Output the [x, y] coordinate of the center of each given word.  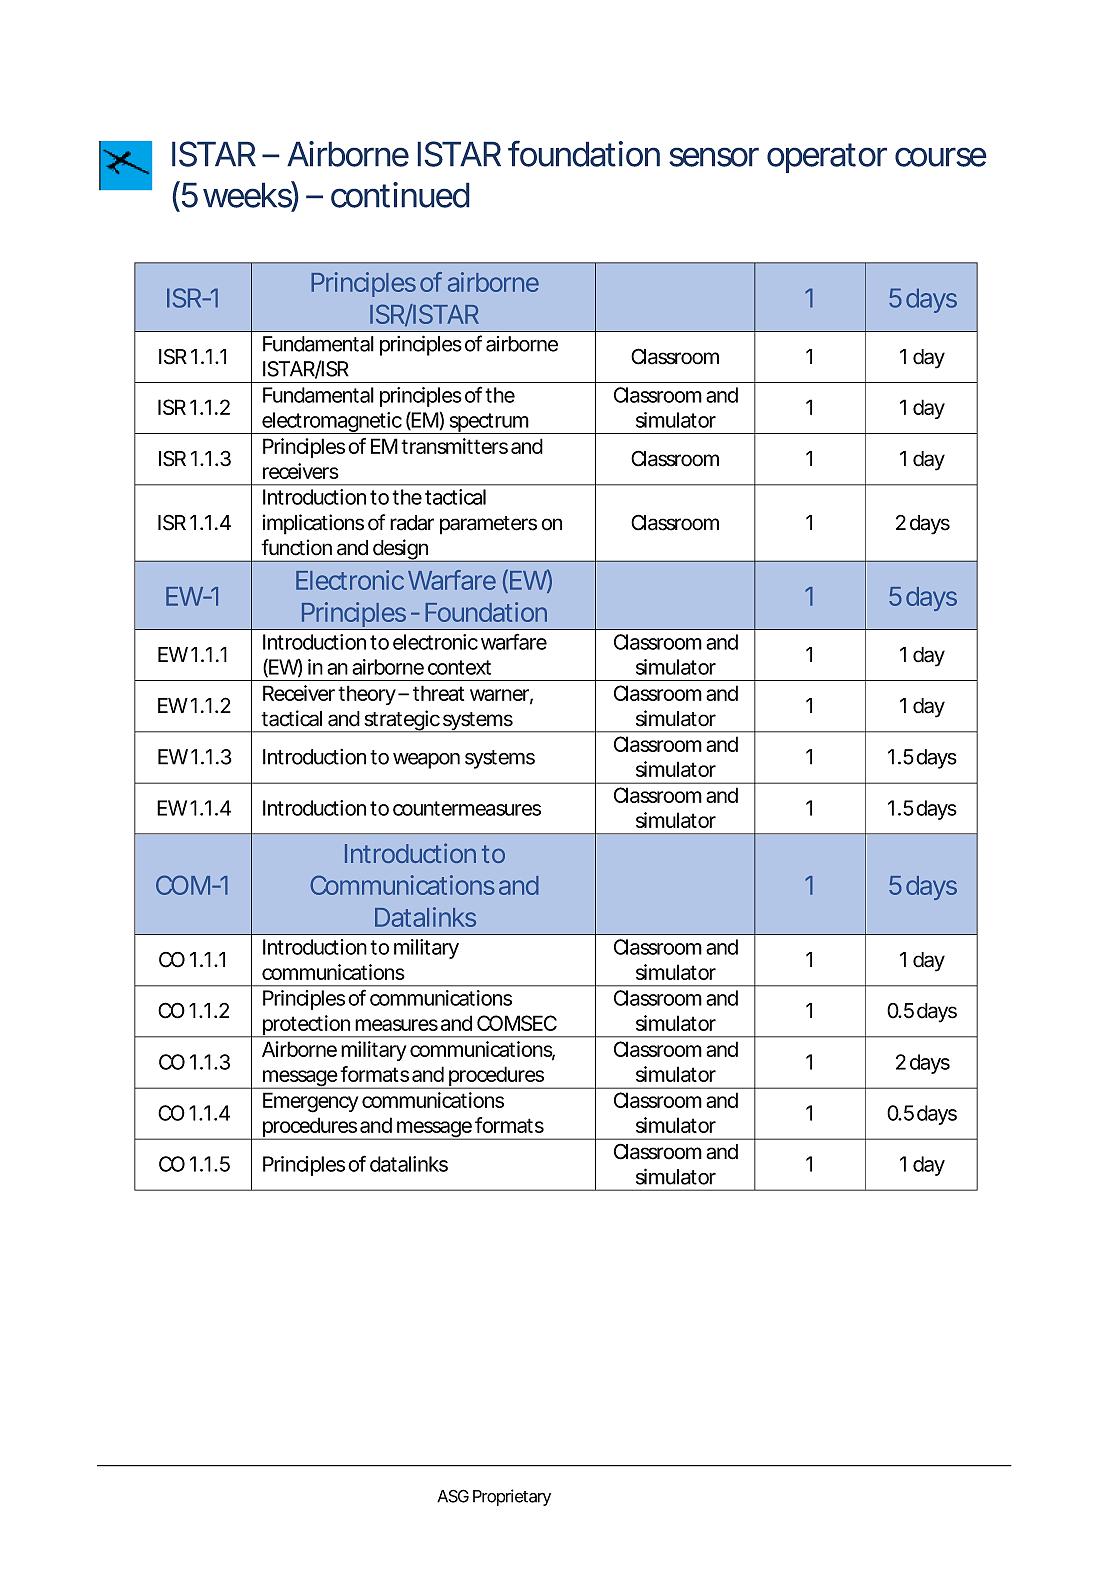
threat [438, 693]
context [459, 667]
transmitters [454, 446]
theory [367, 695]
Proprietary [512, 1497]
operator [827, 158]
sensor [714, 157]
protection [305, 1026]
